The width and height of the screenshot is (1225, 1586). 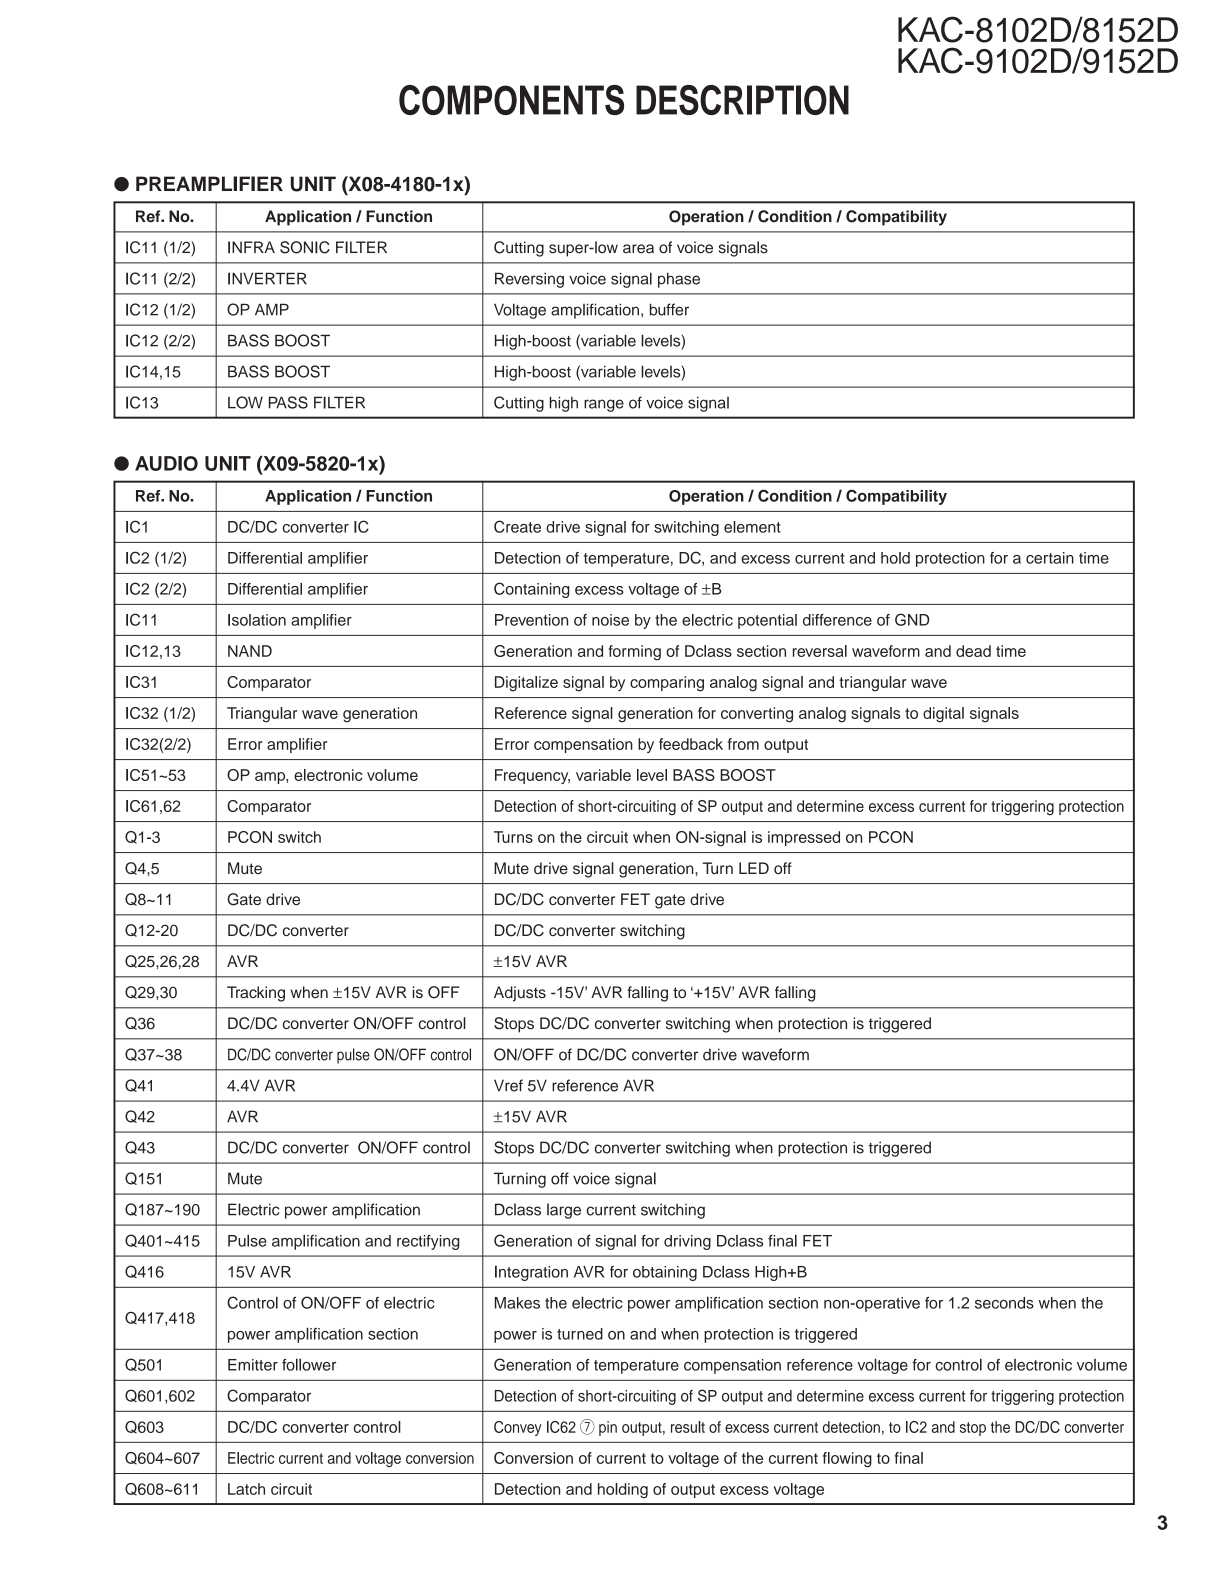 What do you see at coordinates (610, 620) in the screenshot?
I see `noise` at bounding box center [610, 620].
